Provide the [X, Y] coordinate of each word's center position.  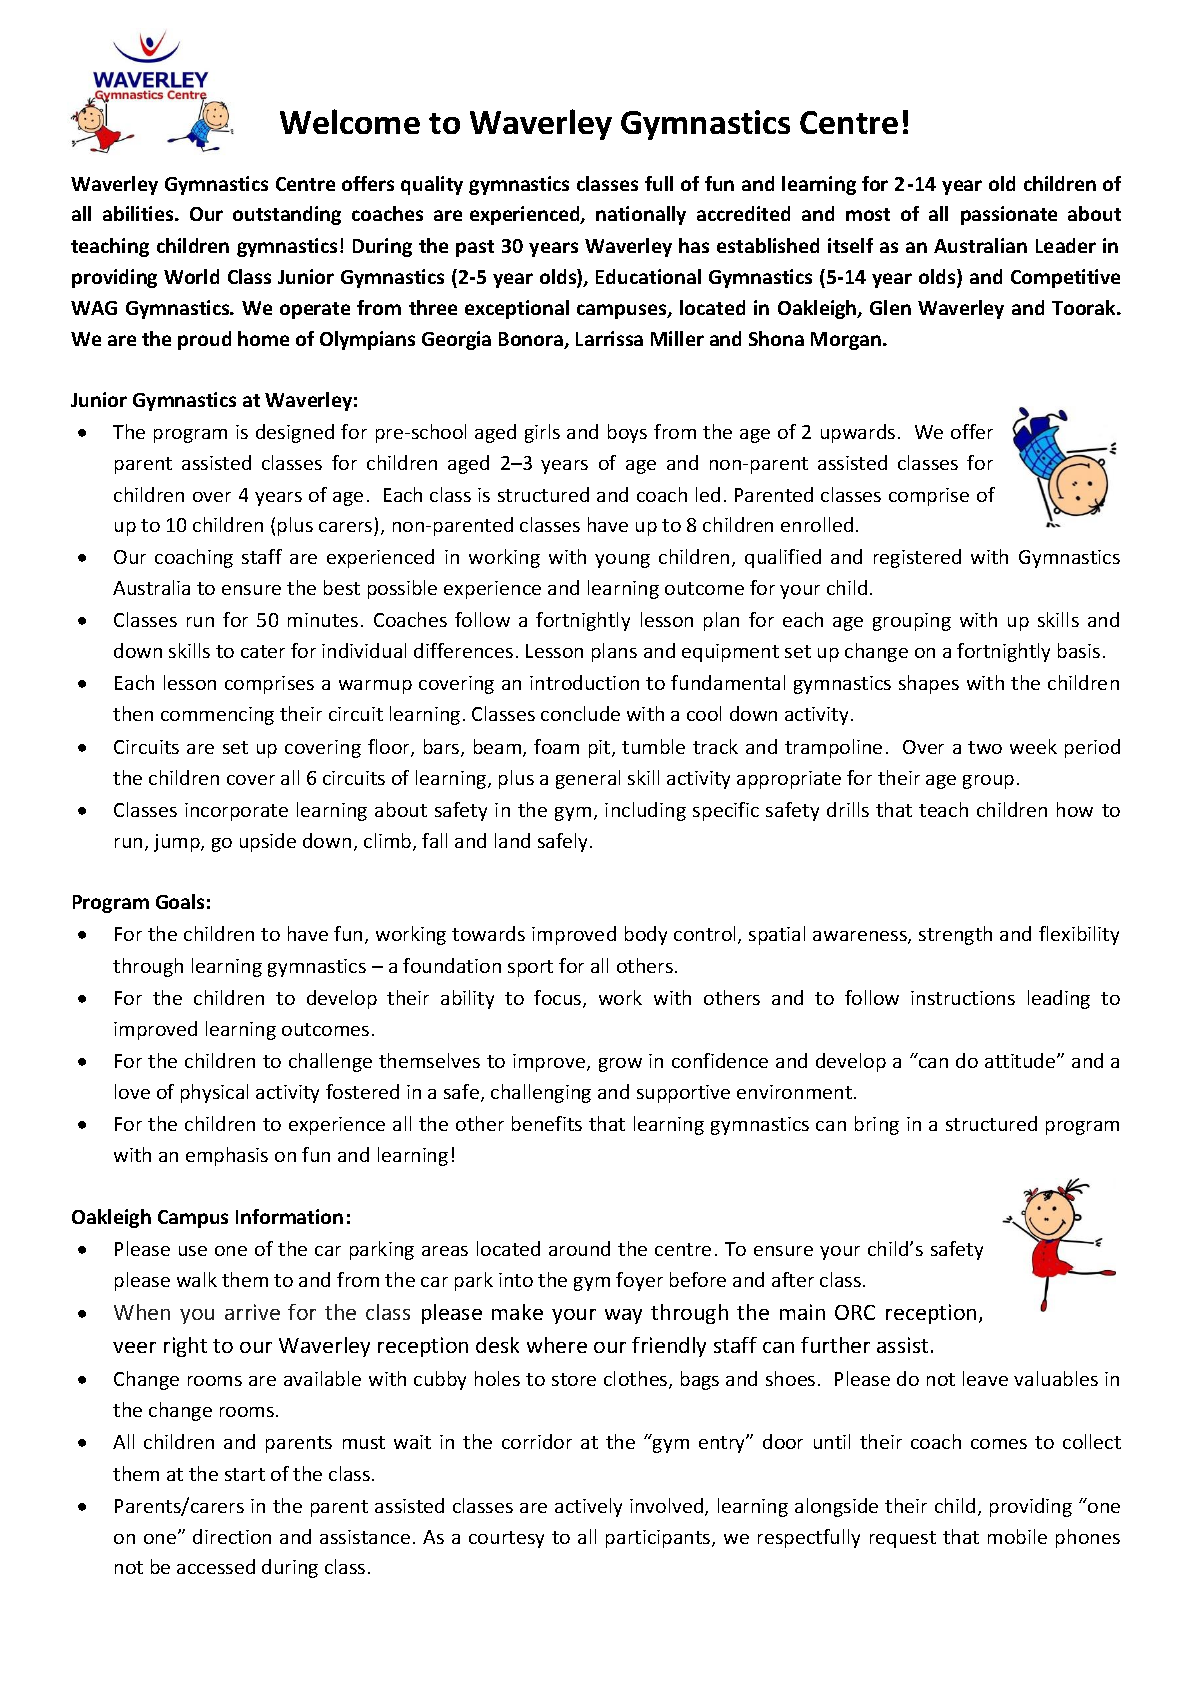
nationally [641, 215]
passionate [1009, 215]
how [1075, 809]
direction [232, 1536]
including [645, 811]
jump [178, 843]
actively [588, 1507]
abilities [139, 213]
